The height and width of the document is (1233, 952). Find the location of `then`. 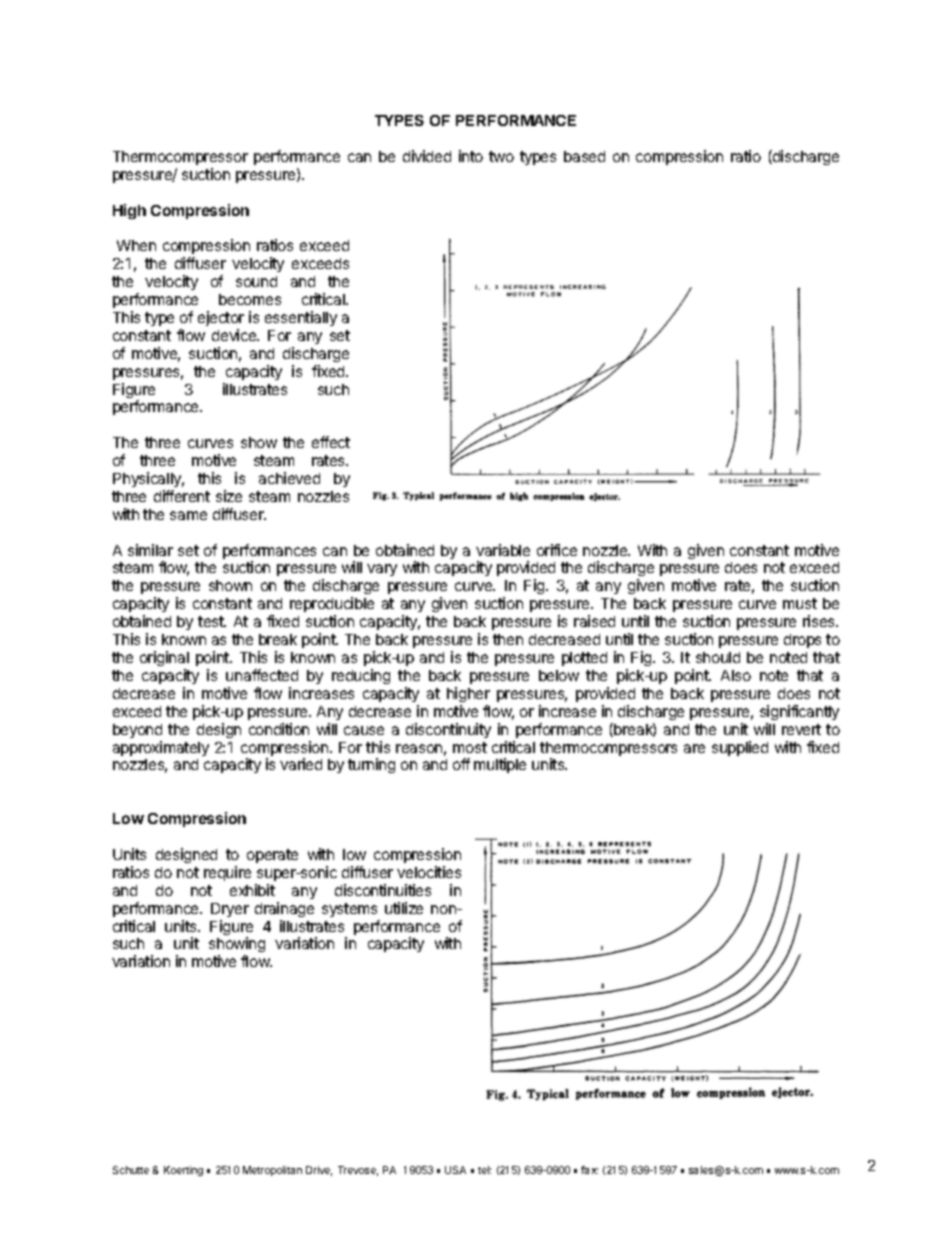

then is located at coordinates (508, 639).
